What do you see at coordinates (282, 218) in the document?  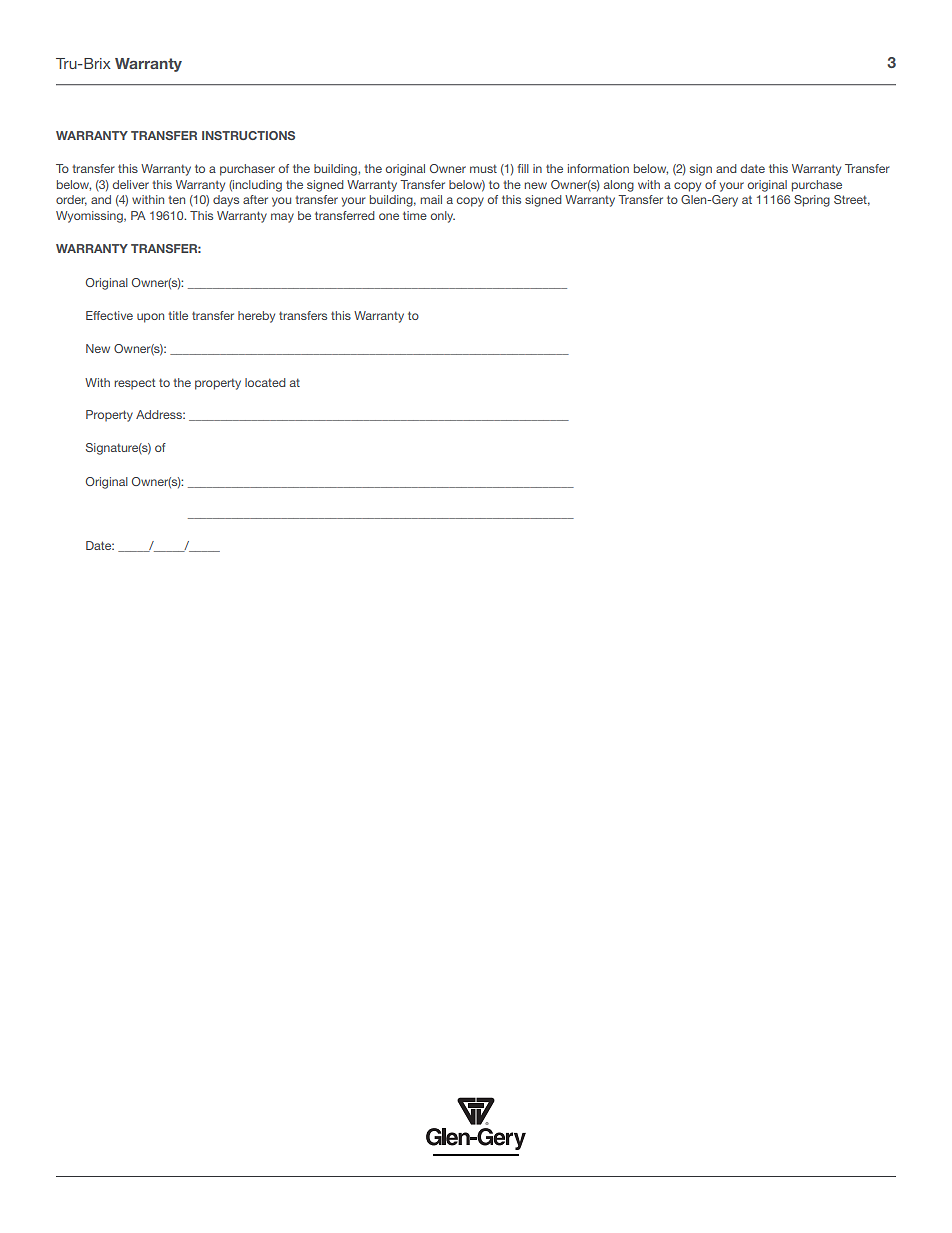 I see `may` at bounding box center [282, 218].
